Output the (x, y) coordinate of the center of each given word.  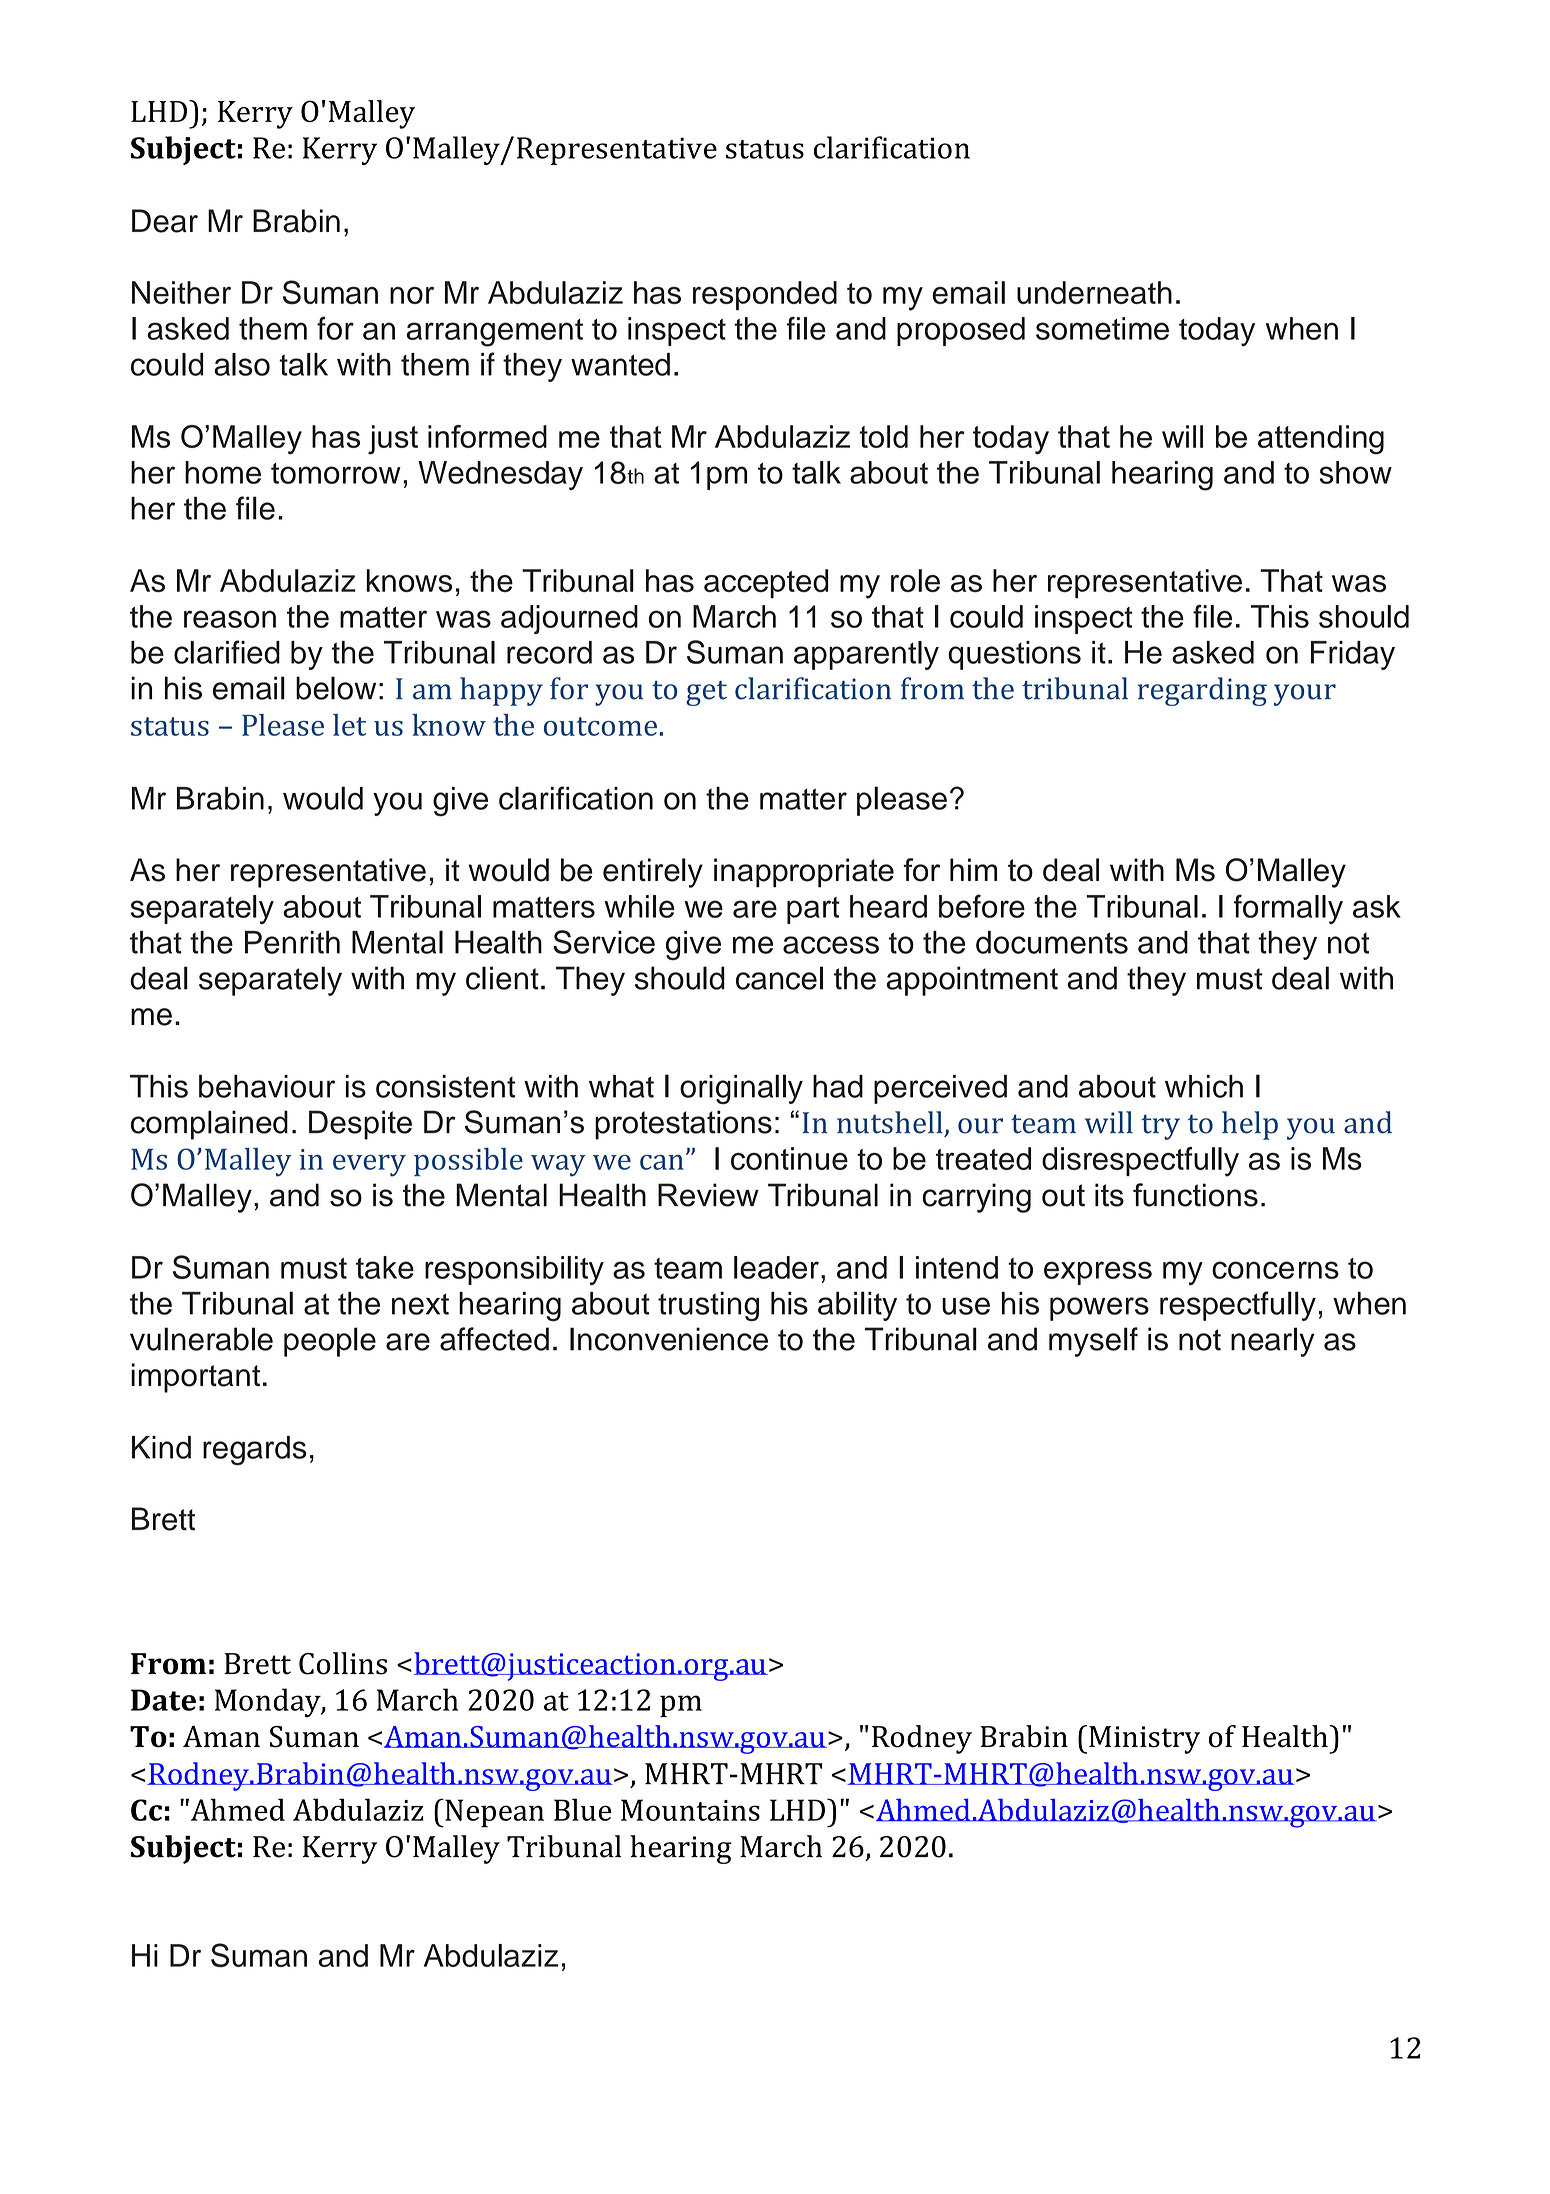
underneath (1094, 292)
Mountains (690, 1810)
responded (765, 295)
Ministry (1144, 1740)
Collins (343, 1663)
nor (412, 295)
